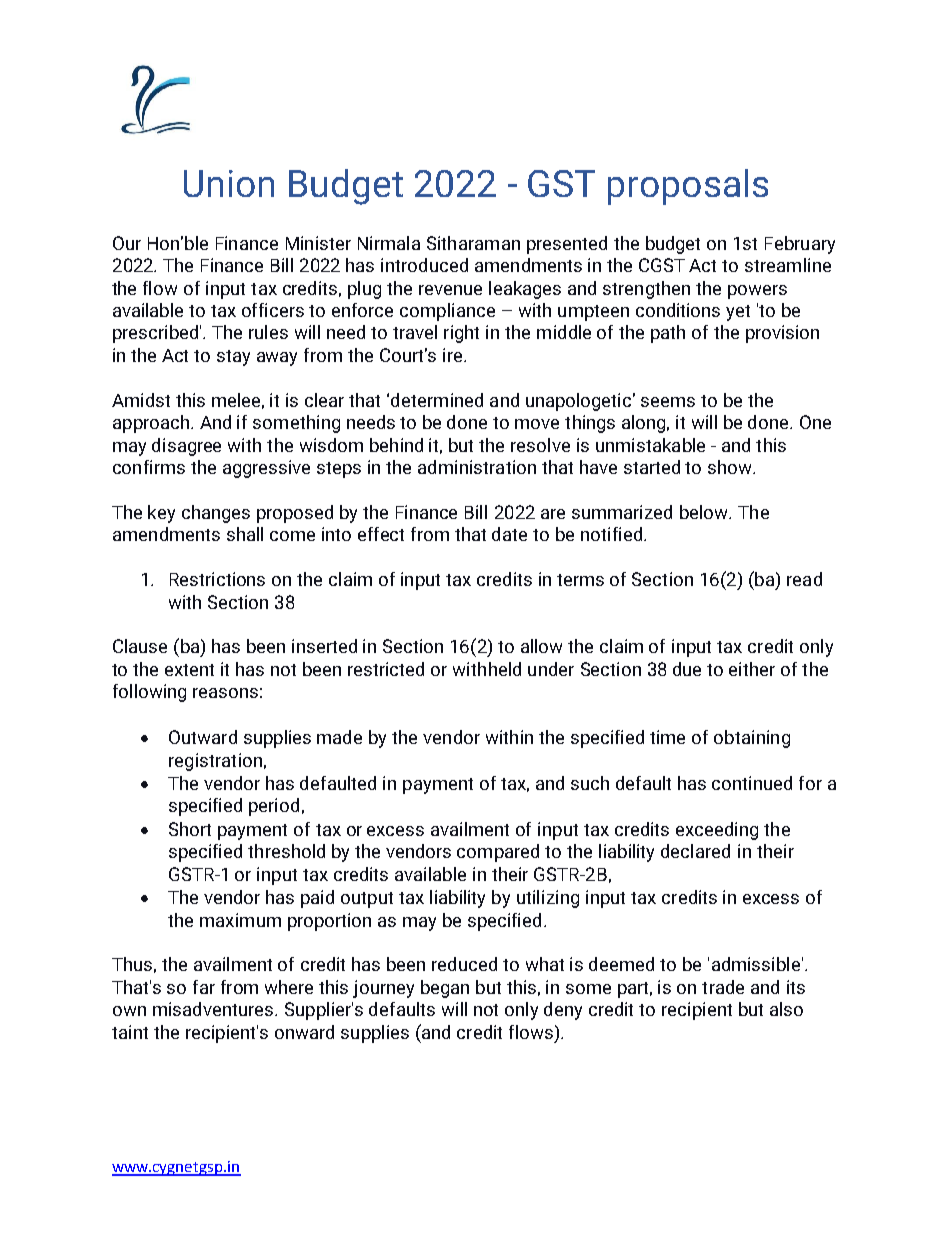  What do you see at coordinates (804, 579) in the screenshot?
I see `read` at bounding box center [804, 579].
